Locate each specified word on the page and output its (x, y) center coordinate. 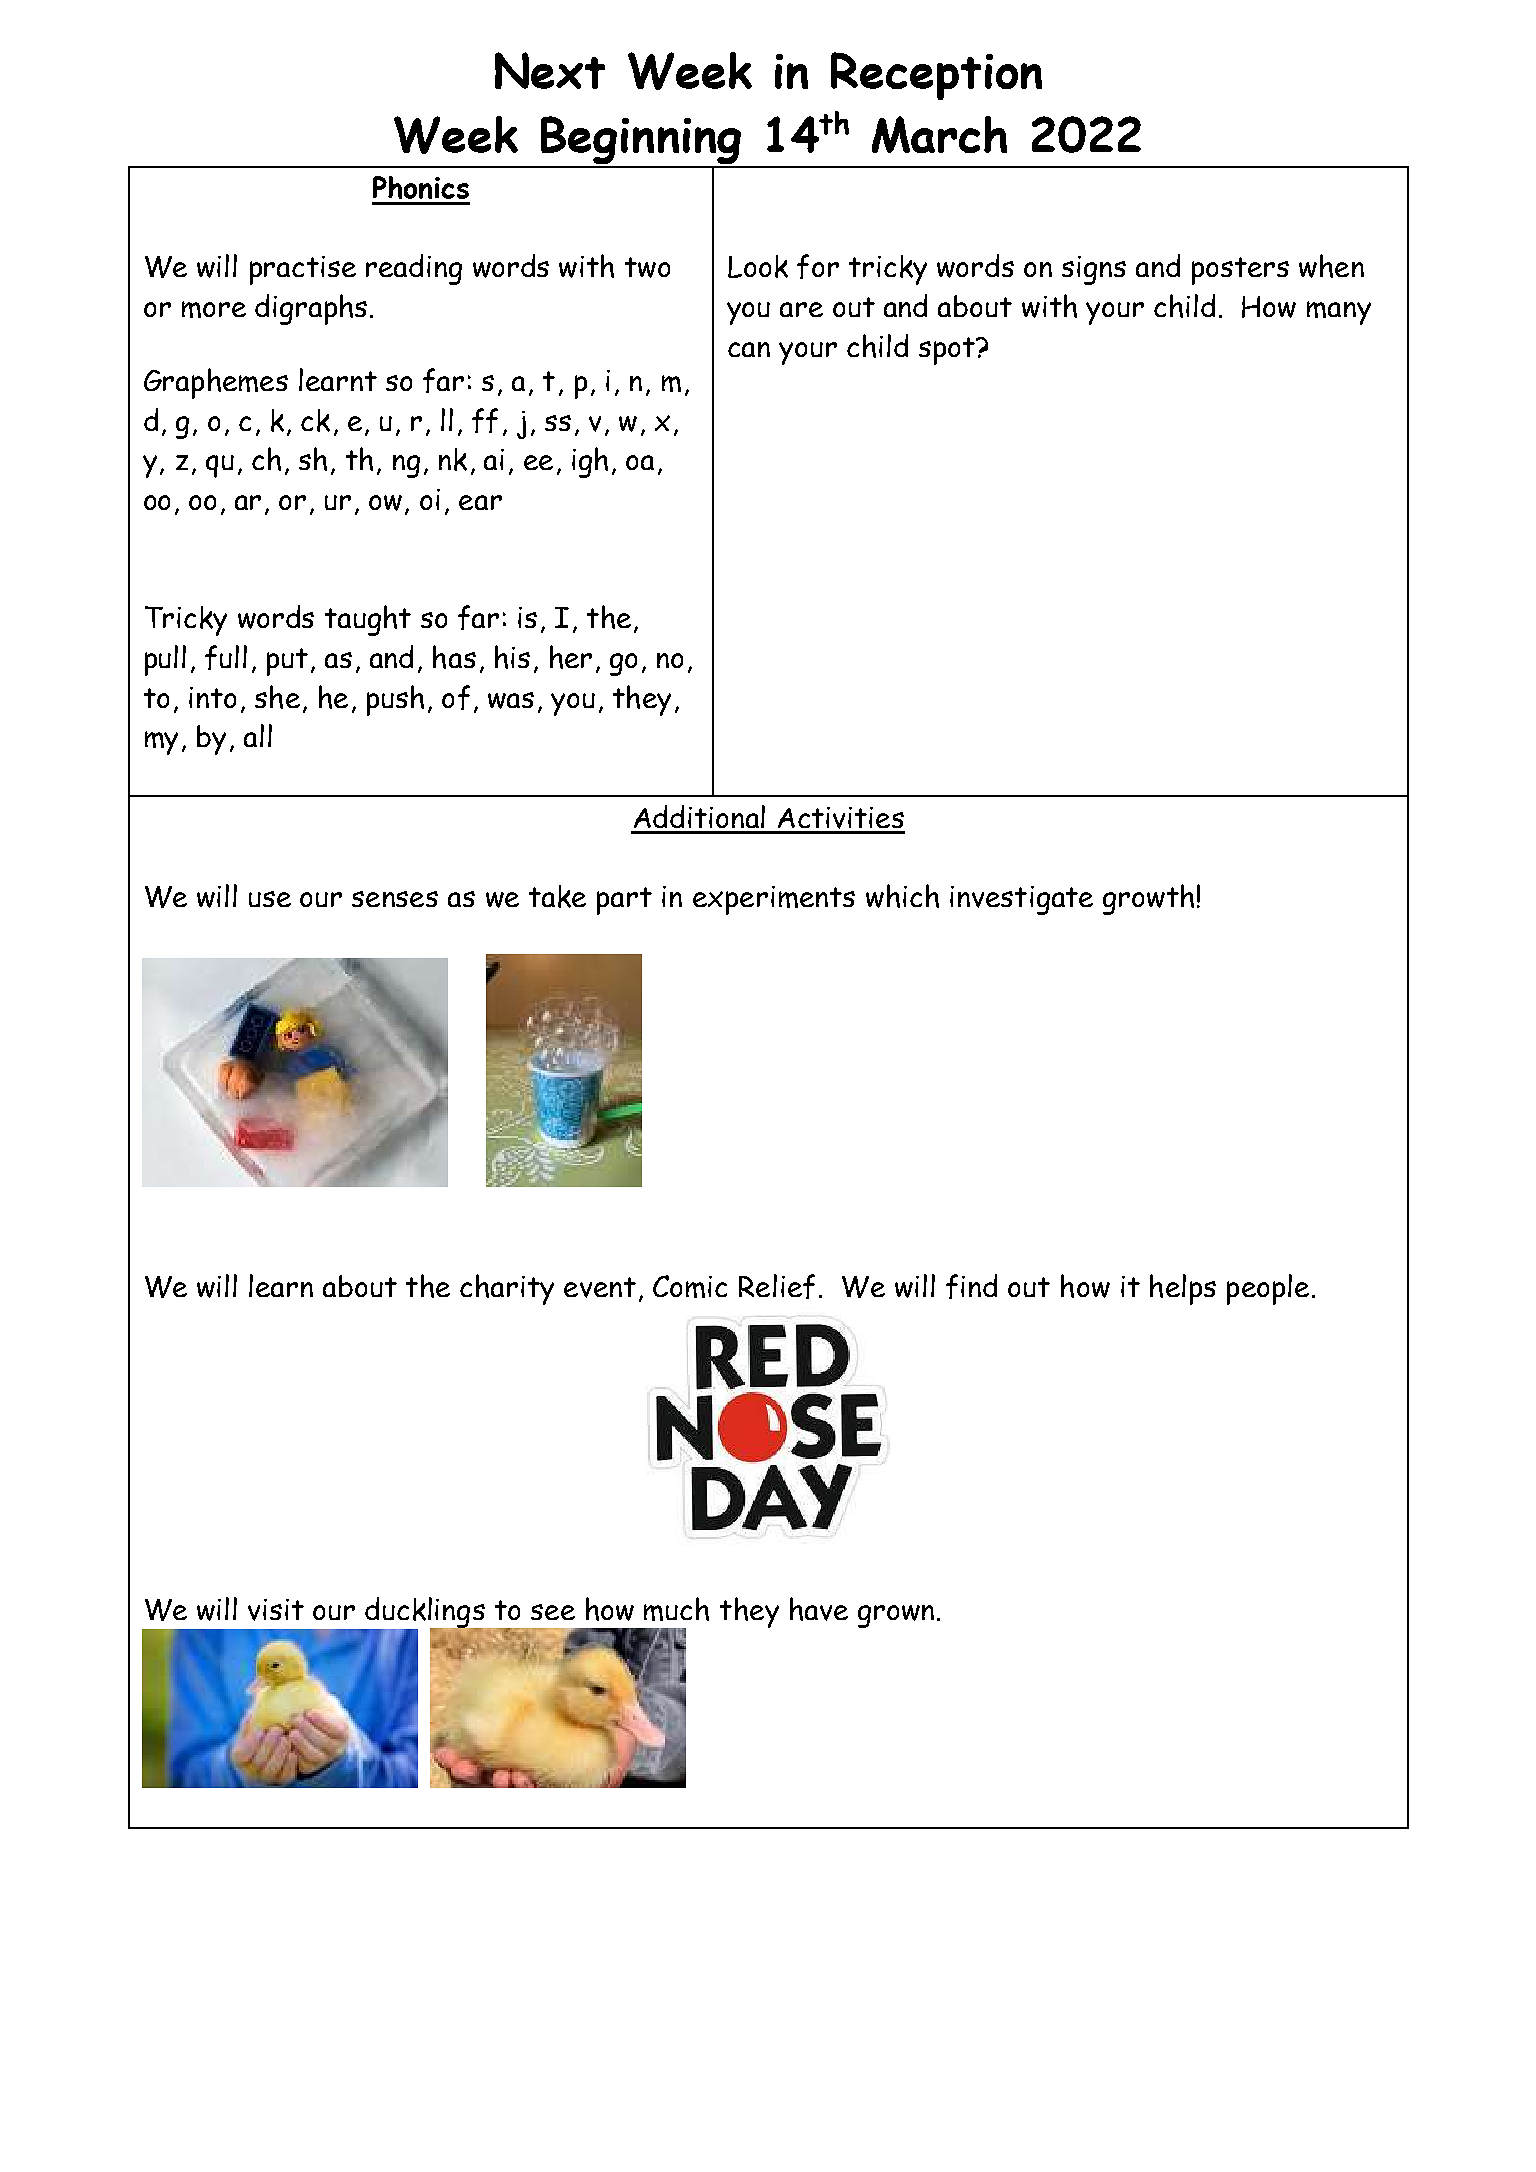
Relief (777, 1286)
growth (1148, 899)
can (749, 349)
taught (368, 620)
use (270, 899)
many (1339, 313)
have (819, 1609)
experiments (774, 900)
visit (276, 1610)
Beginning (641, 142)
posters (1240, 271)
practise (303, 270)
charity (507, 1289)
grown (896, 1616)
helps (1183, 1289)
